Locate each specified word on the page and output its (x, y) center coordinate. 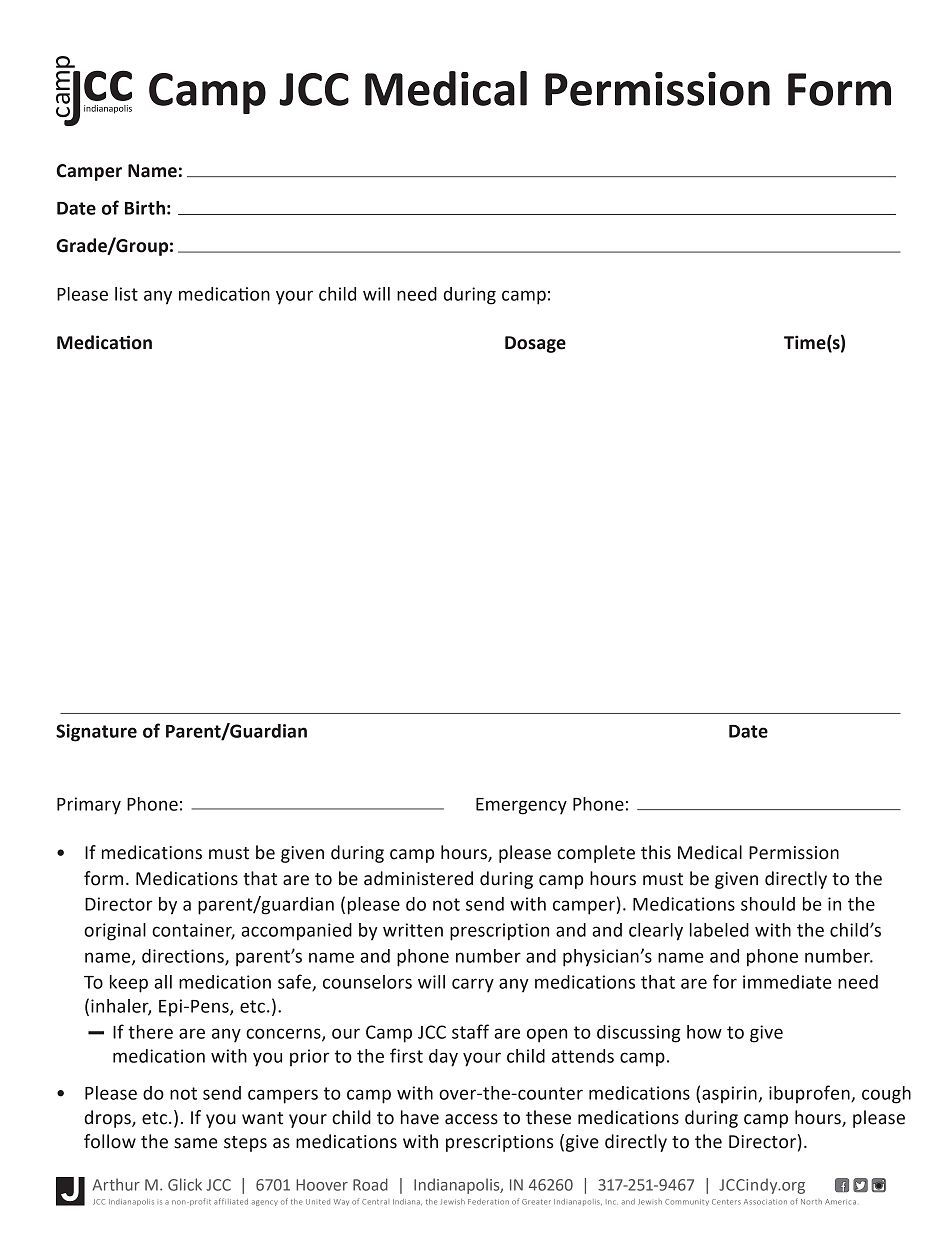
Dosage (535, 344)
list (126, 294)
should (768, 904)
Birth (145, 208)
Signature (96, 733)
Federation (488, 1202)
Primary (89, 806)
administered (418, 878)
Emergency (521, 806)
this (656, 852)
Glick (185, 1184)
